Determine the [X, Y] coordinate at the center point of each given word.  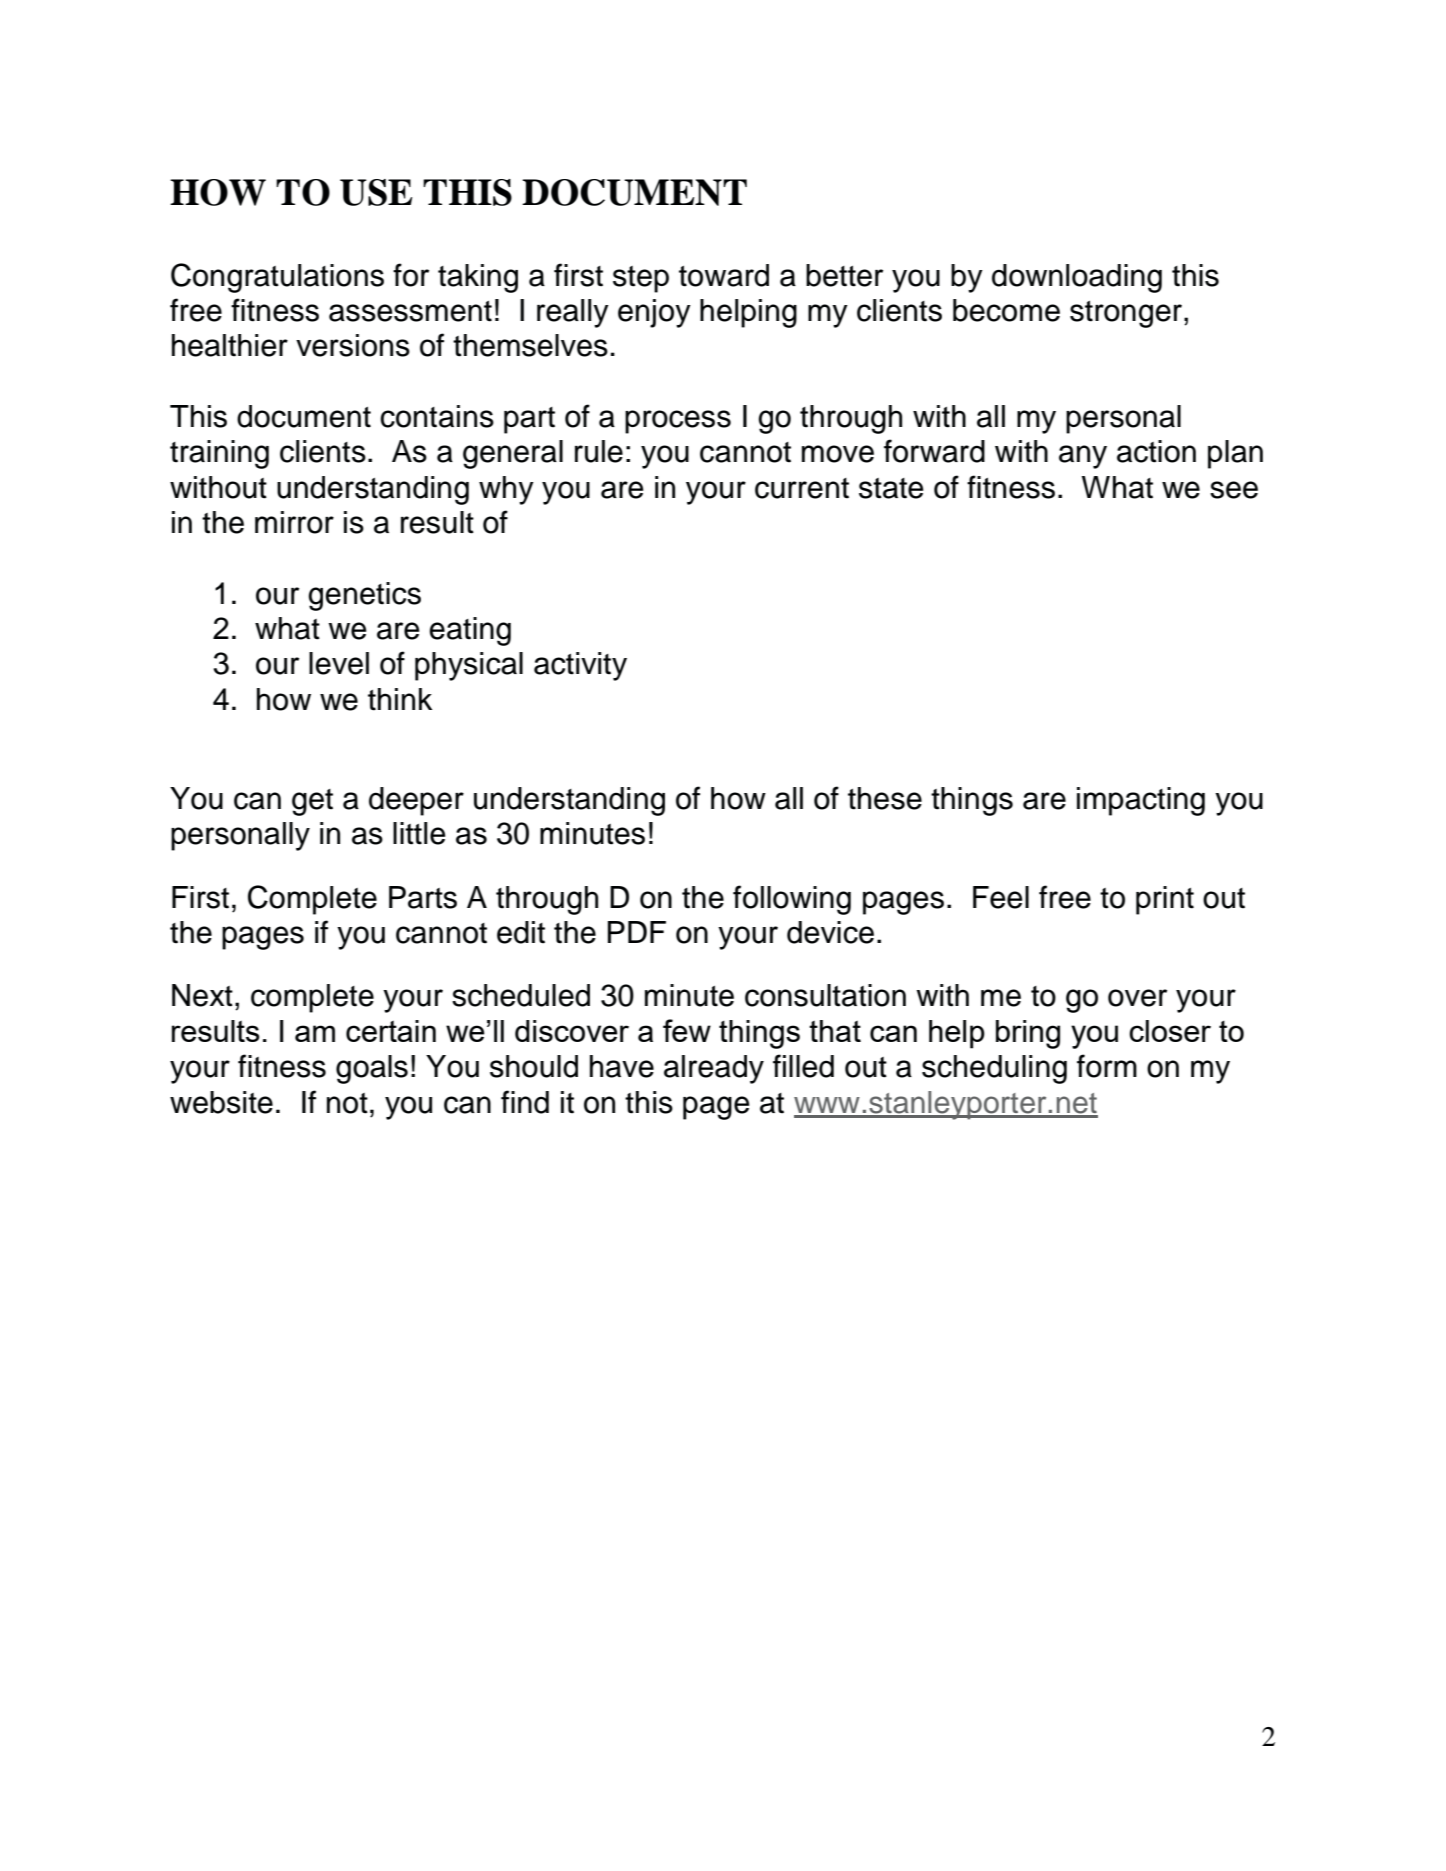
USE [376, 192]
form [1107, 1066]
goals [372, 1069]
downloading [1077, 278]
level [339, 663]
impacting [1141, 801]
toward [724, 275]
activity [580, 666]
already [714, 1069]
